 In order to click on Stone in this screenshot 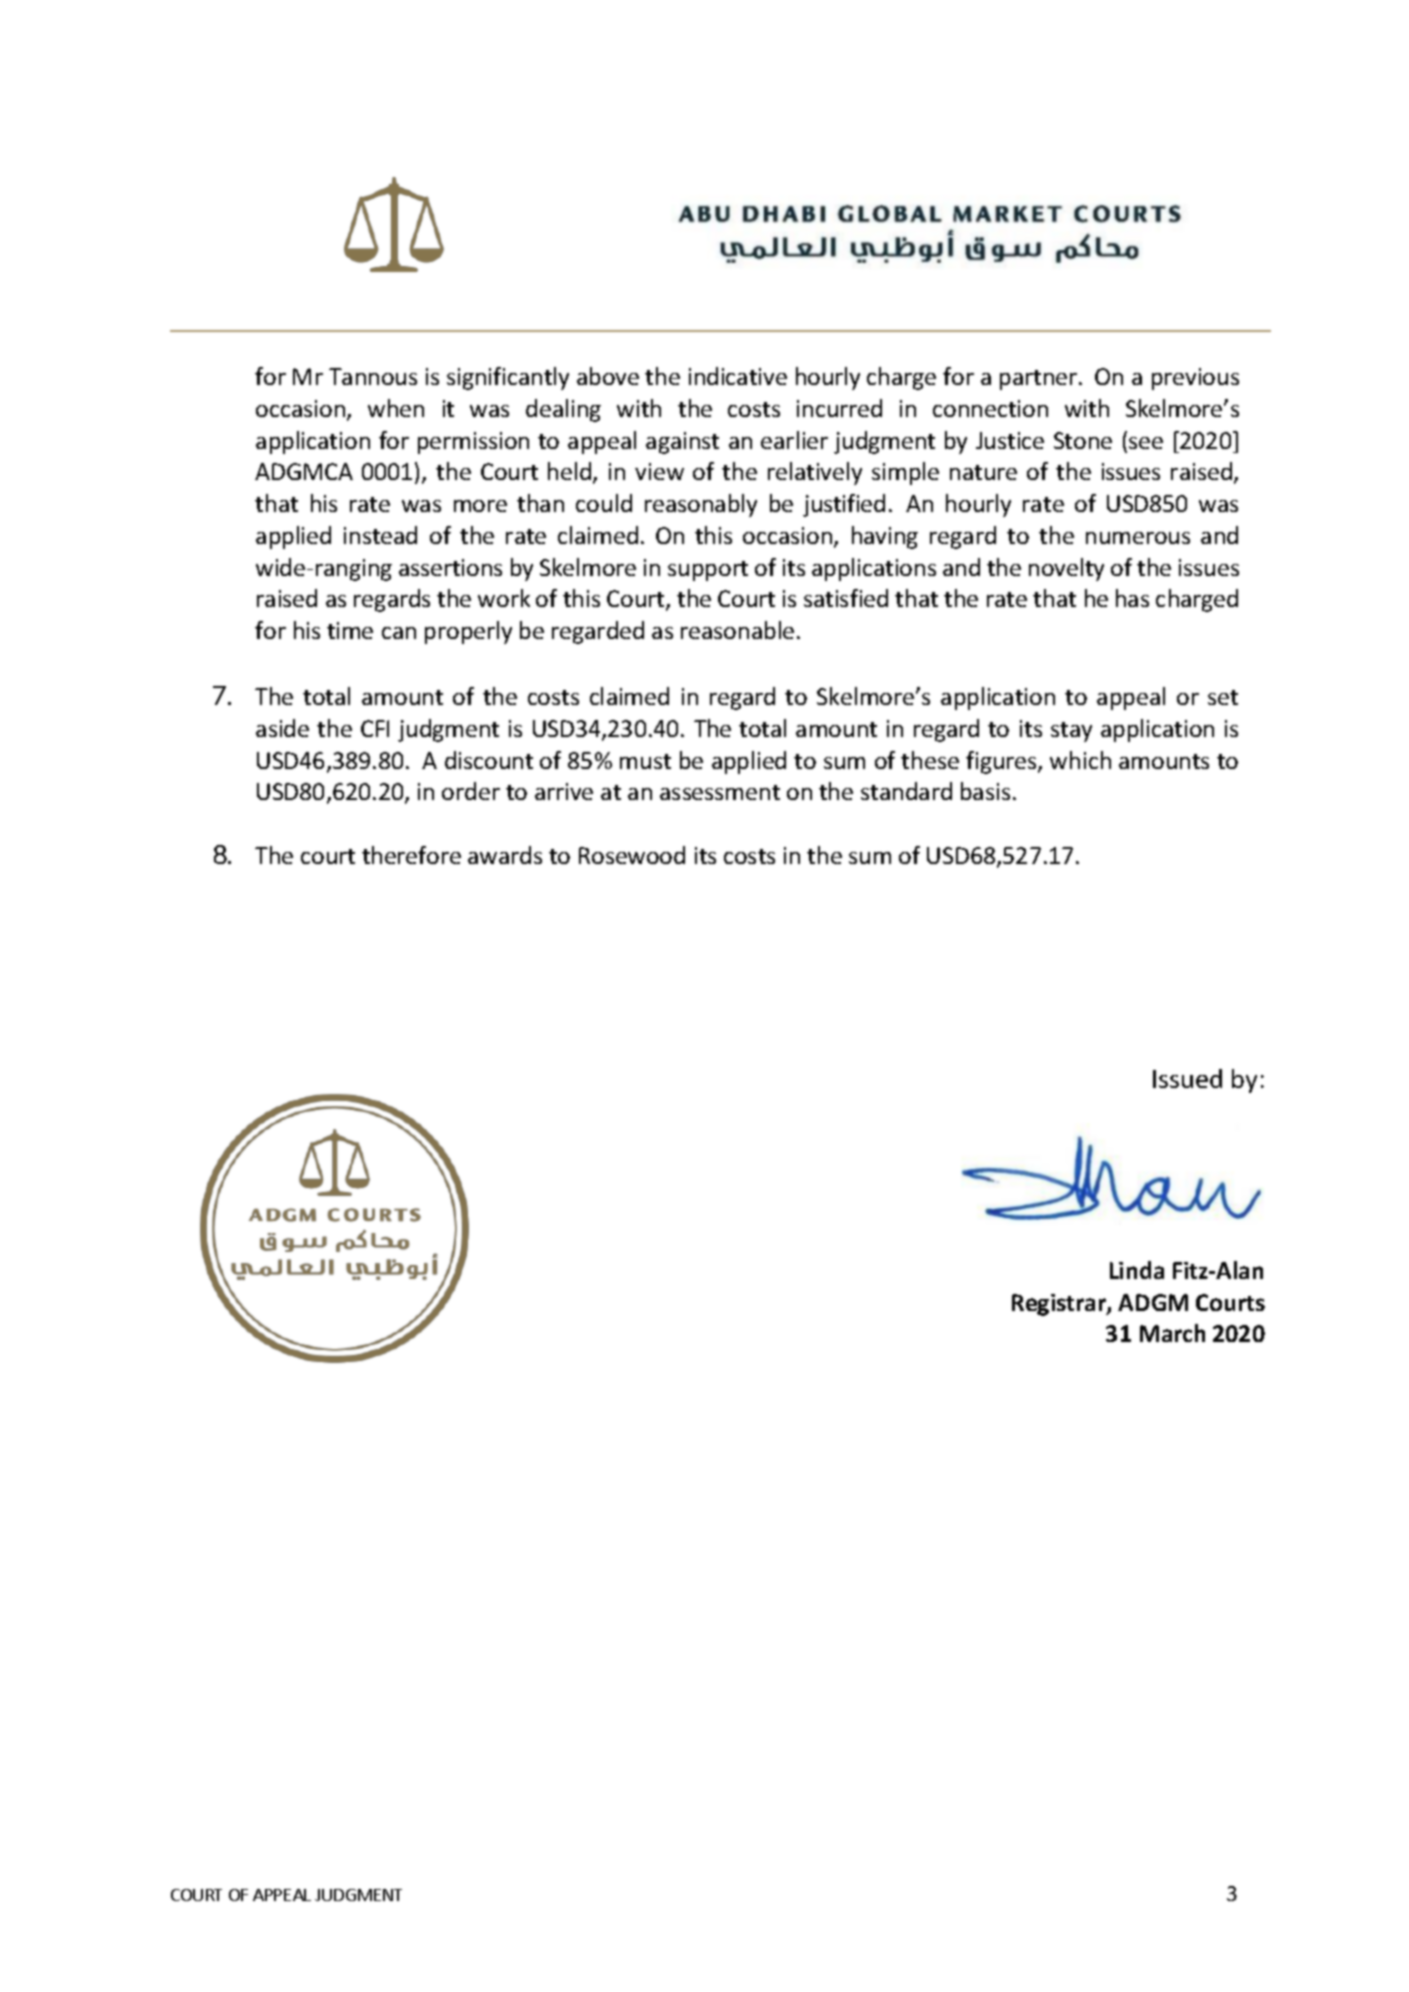, I will do `click(1083, 440)`.
